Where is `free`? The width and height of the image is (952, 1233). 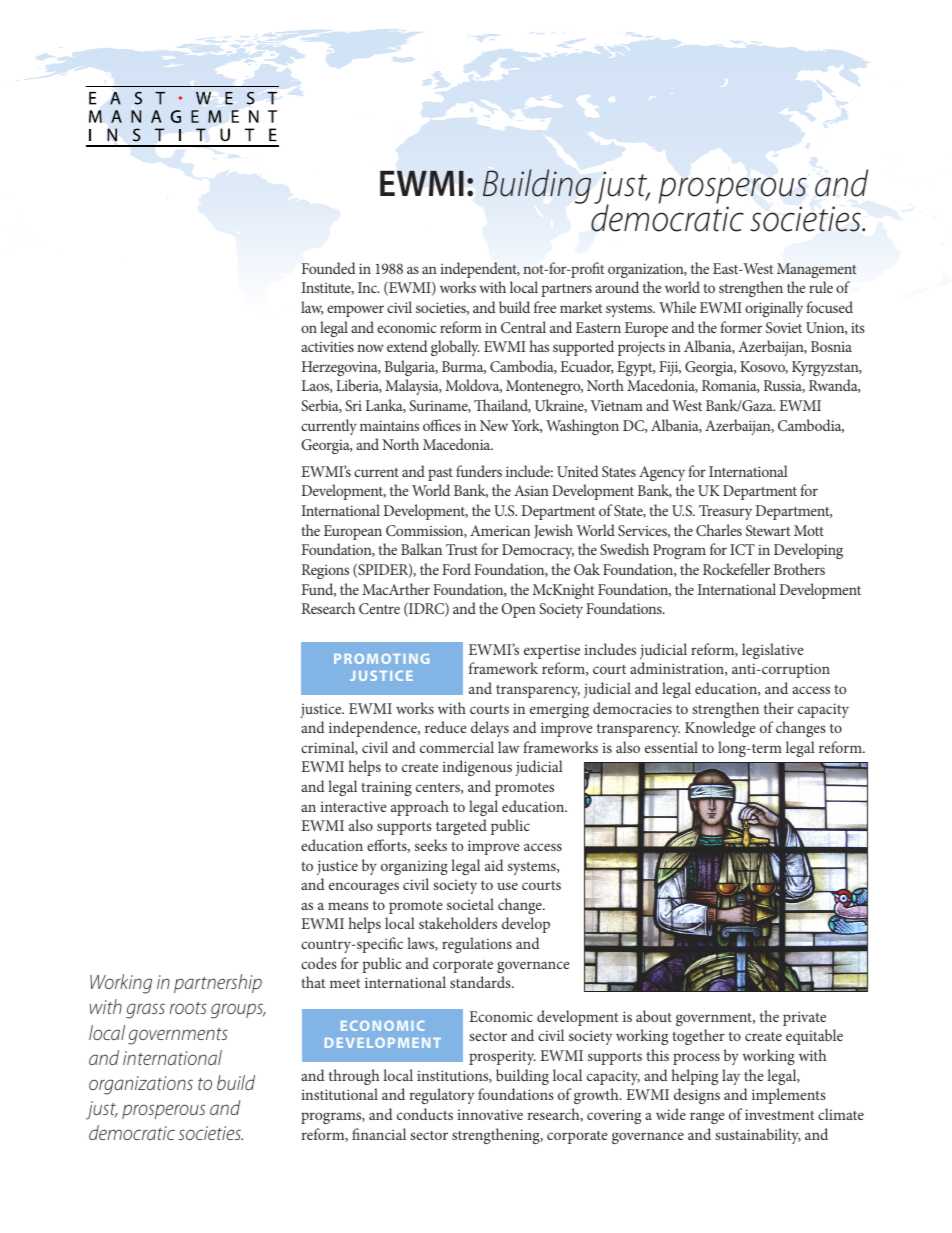
free is located at coordinates (545, 307).
